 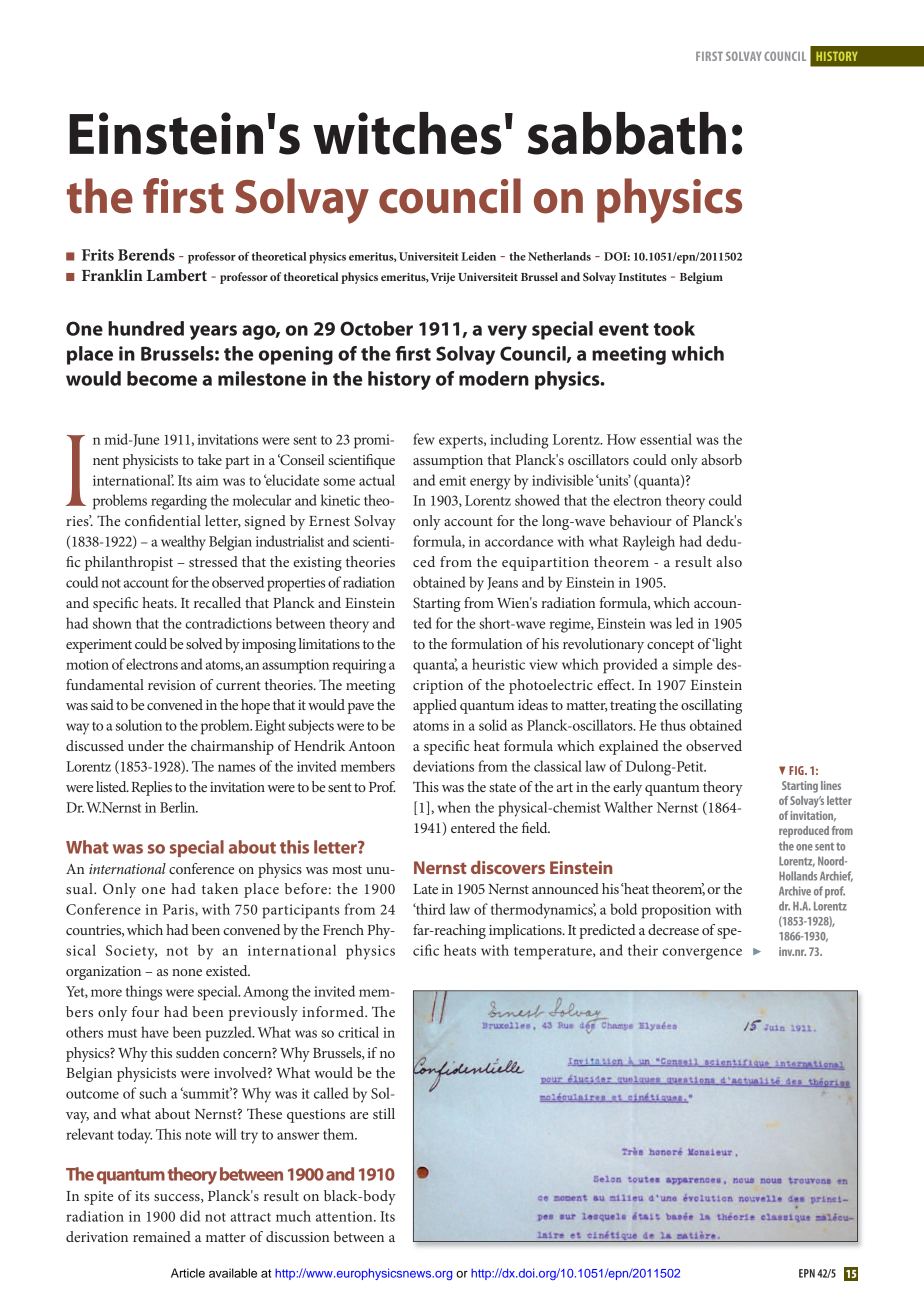 I want to click on wealthy, so click(x=183, y=543).
